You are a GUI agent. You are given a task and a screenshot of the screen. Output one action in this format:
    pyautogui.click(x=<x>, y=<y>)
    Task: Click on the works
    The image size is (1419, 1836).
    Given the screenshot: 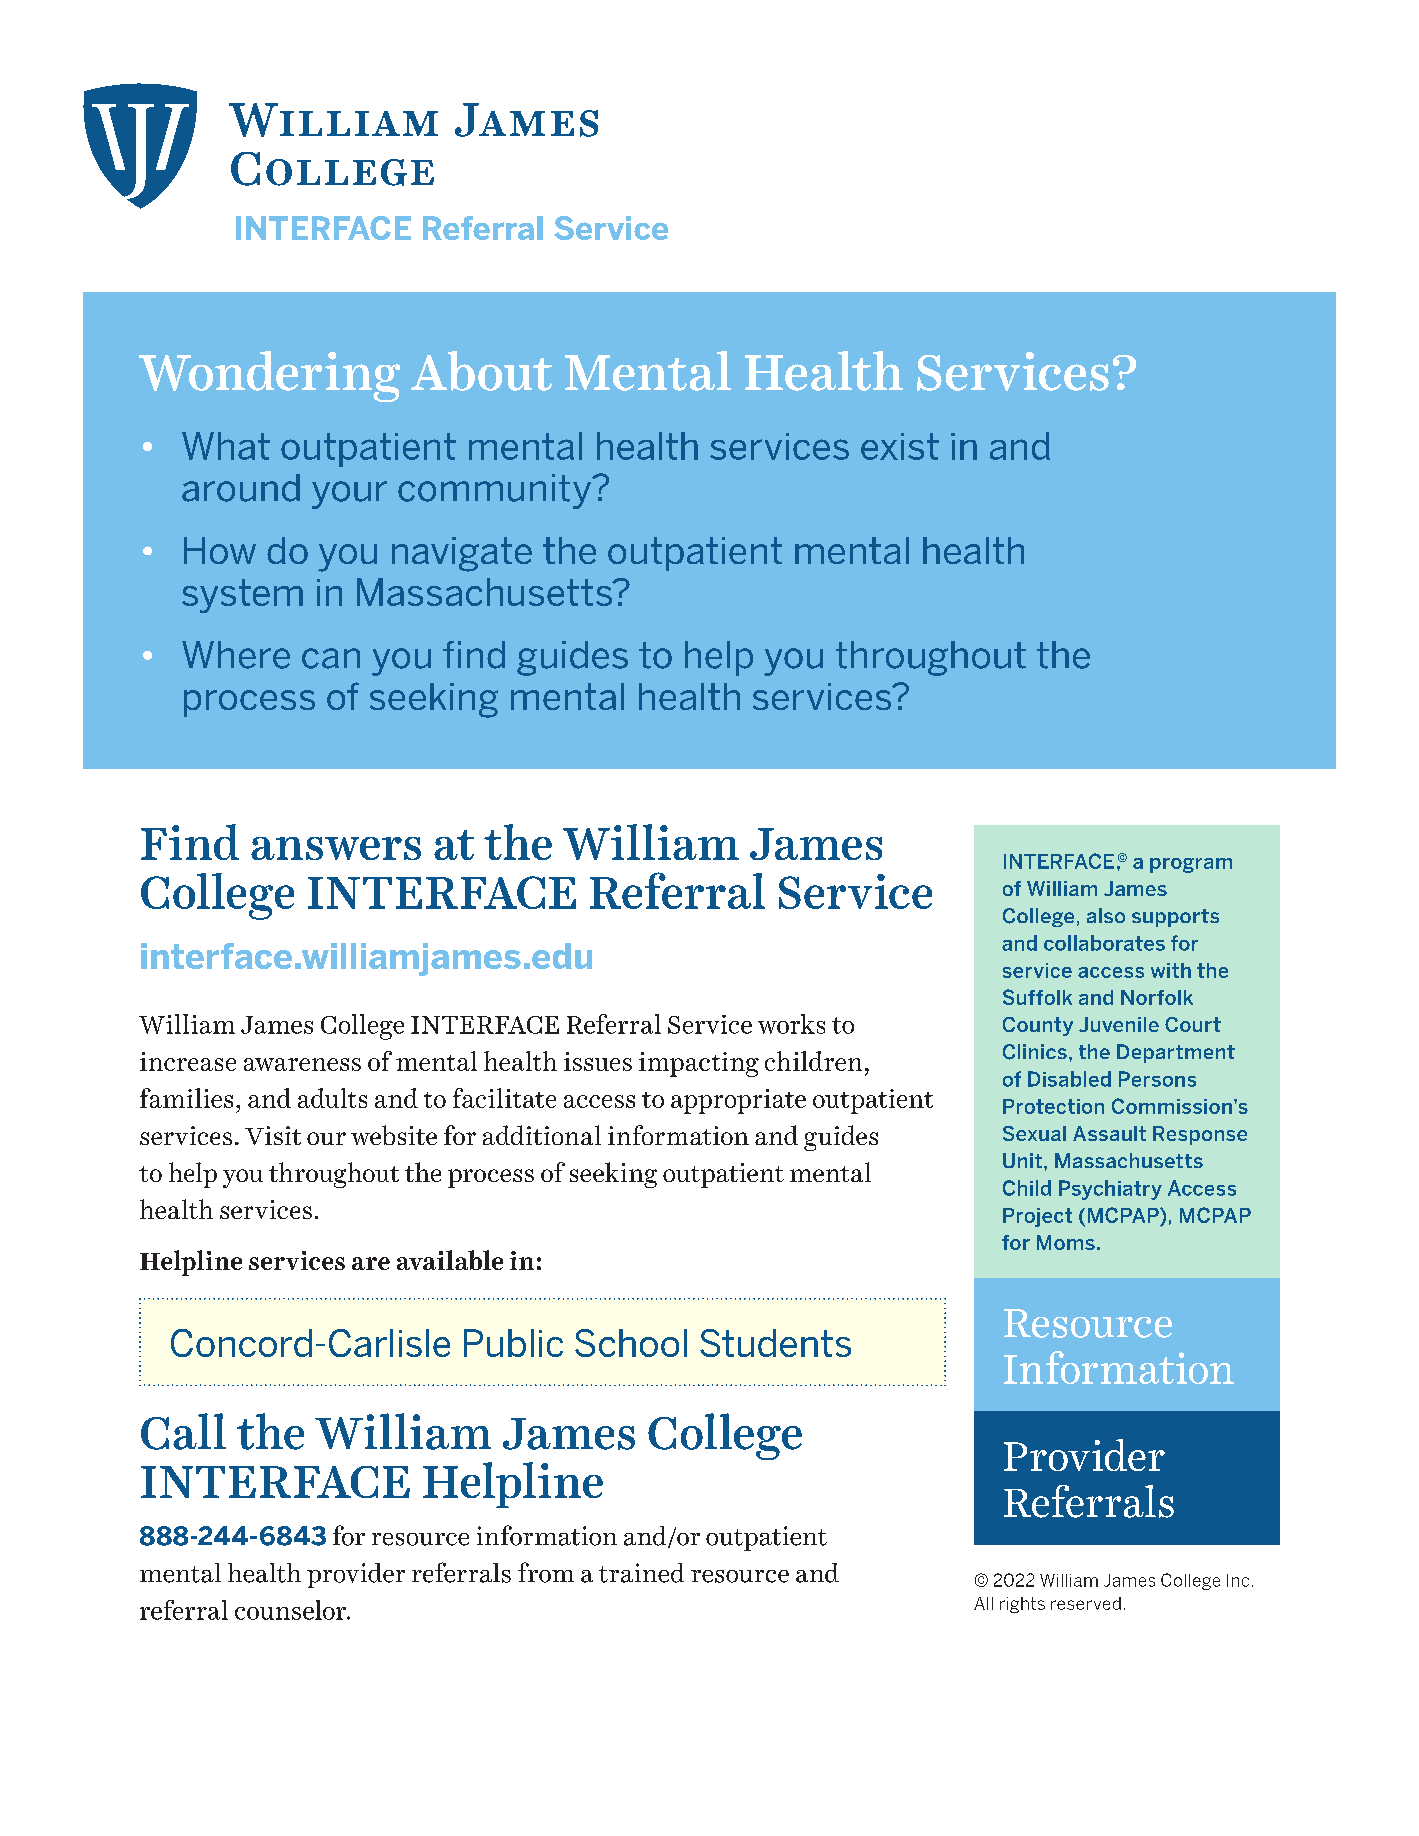 What is the action you would take?
    pyautogui.click(x=791, y=1024)
